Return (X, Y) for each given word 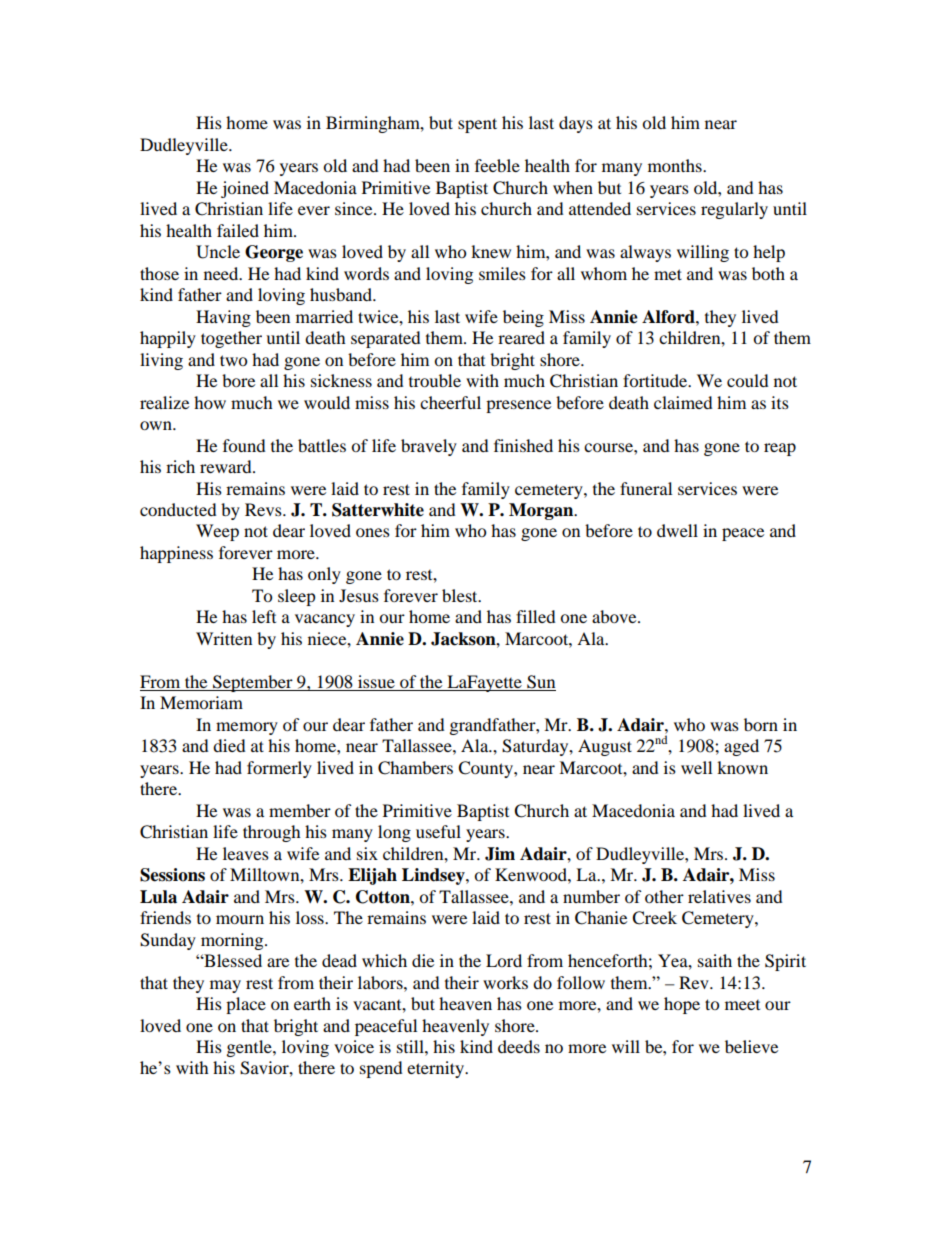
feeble (497, 165)
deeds (519, 1046)
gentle (250, 1048)
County (486, 769)
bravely (429, 447)
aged (741, 747)
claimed (683, 402)
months (676, 165)
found (244, 445)
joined (245, 189)
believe (751, 1046)
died (229, 745)
